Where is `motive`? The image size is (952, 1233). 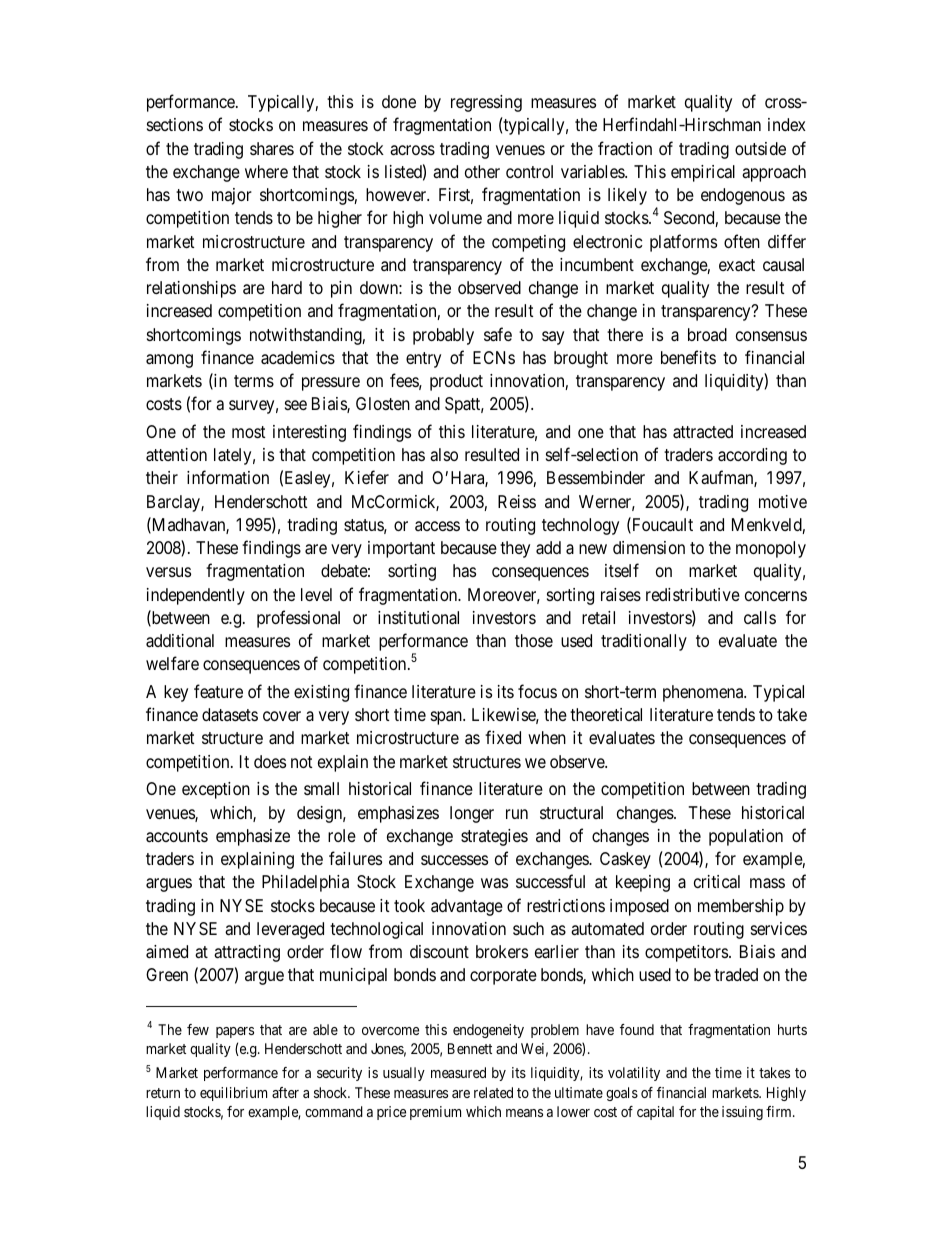
motive is located at coordinates (783, 501).
